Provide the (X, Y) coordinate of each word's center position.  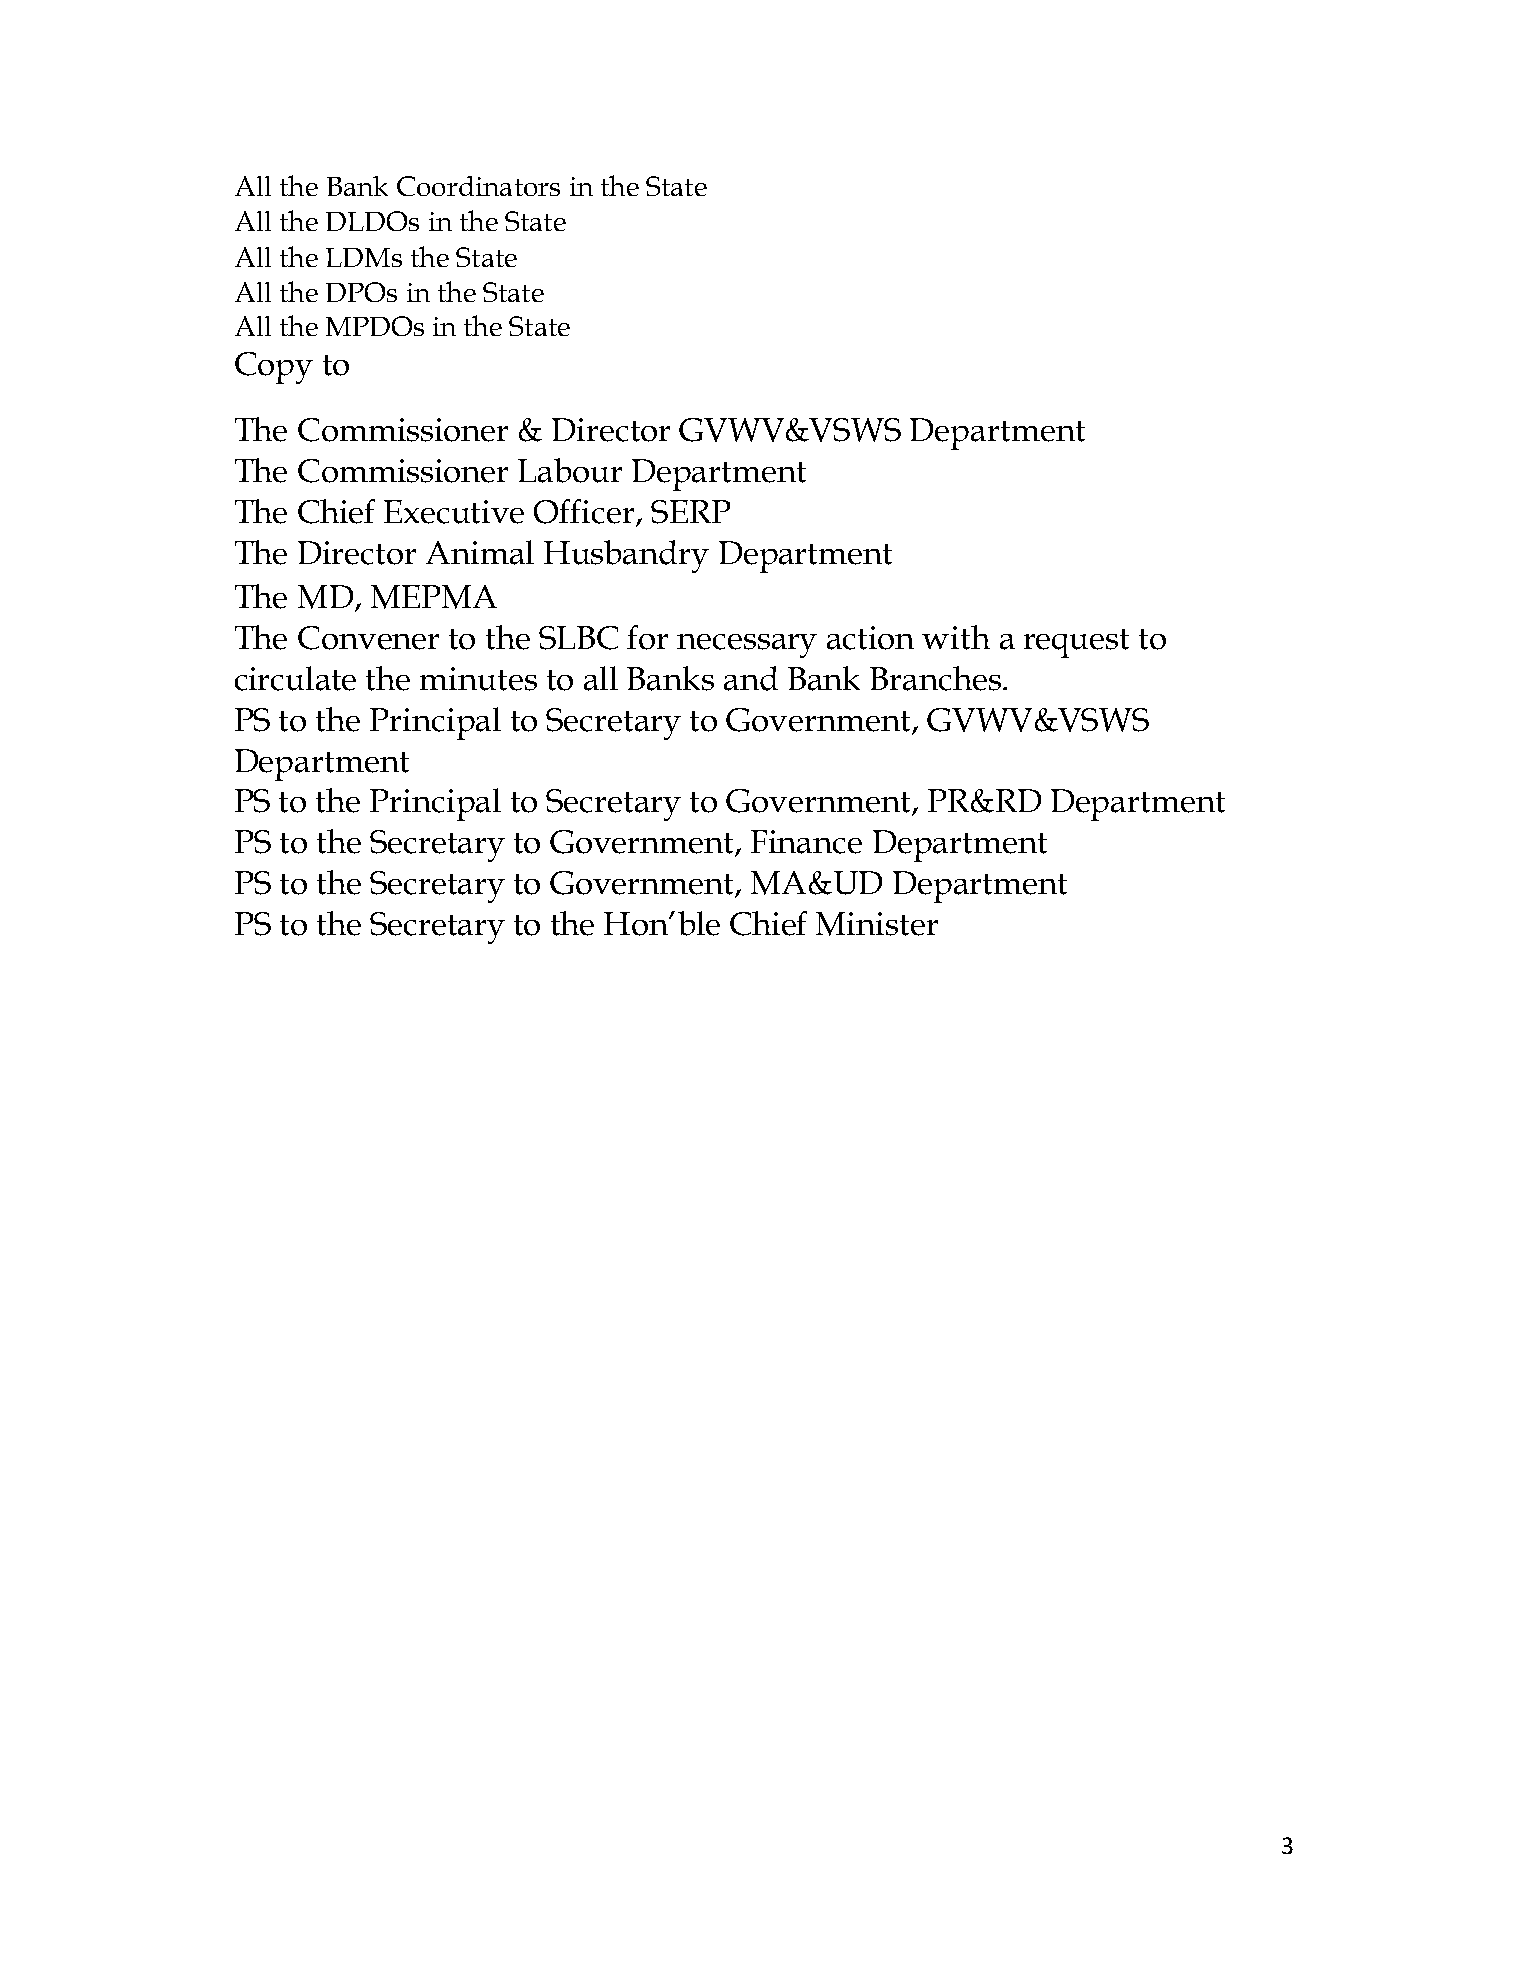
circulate (295, 678)
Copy (274, 368)
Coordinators (478, 186)
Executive (454, 512)
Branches (935, 678)
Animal (480, 552)
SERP (690, 512)
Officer (585, 512)
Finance (806, 842)
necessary (747, 646)
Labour (570, 470)
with (956, 637)
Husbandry (626, 556)
